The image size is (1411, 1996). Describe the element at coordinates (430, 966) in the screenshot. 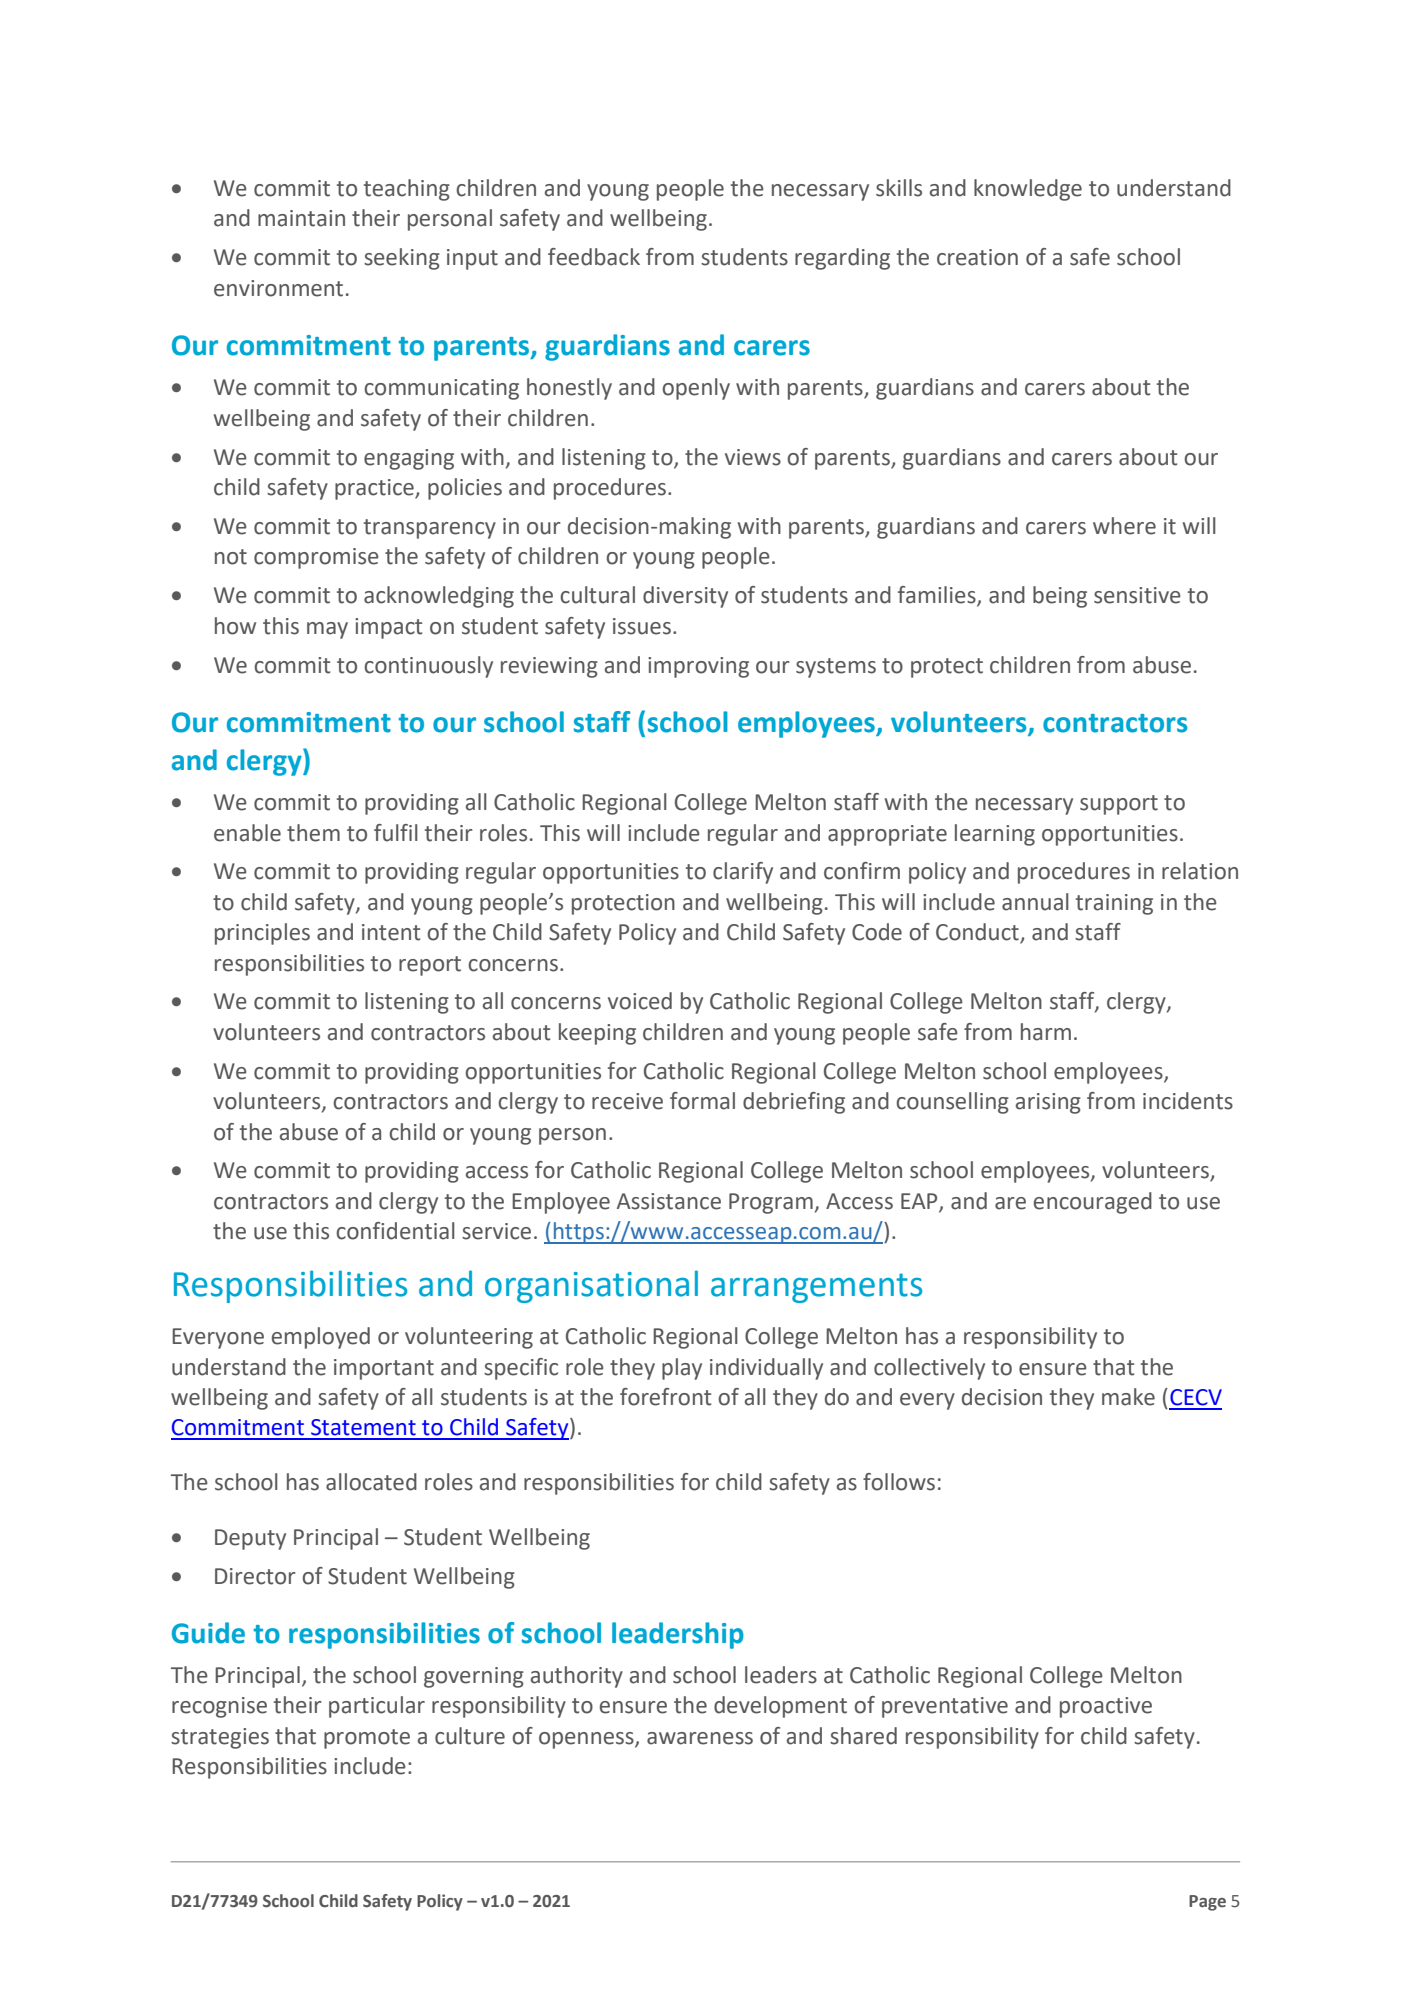

I see `report` at that location.
